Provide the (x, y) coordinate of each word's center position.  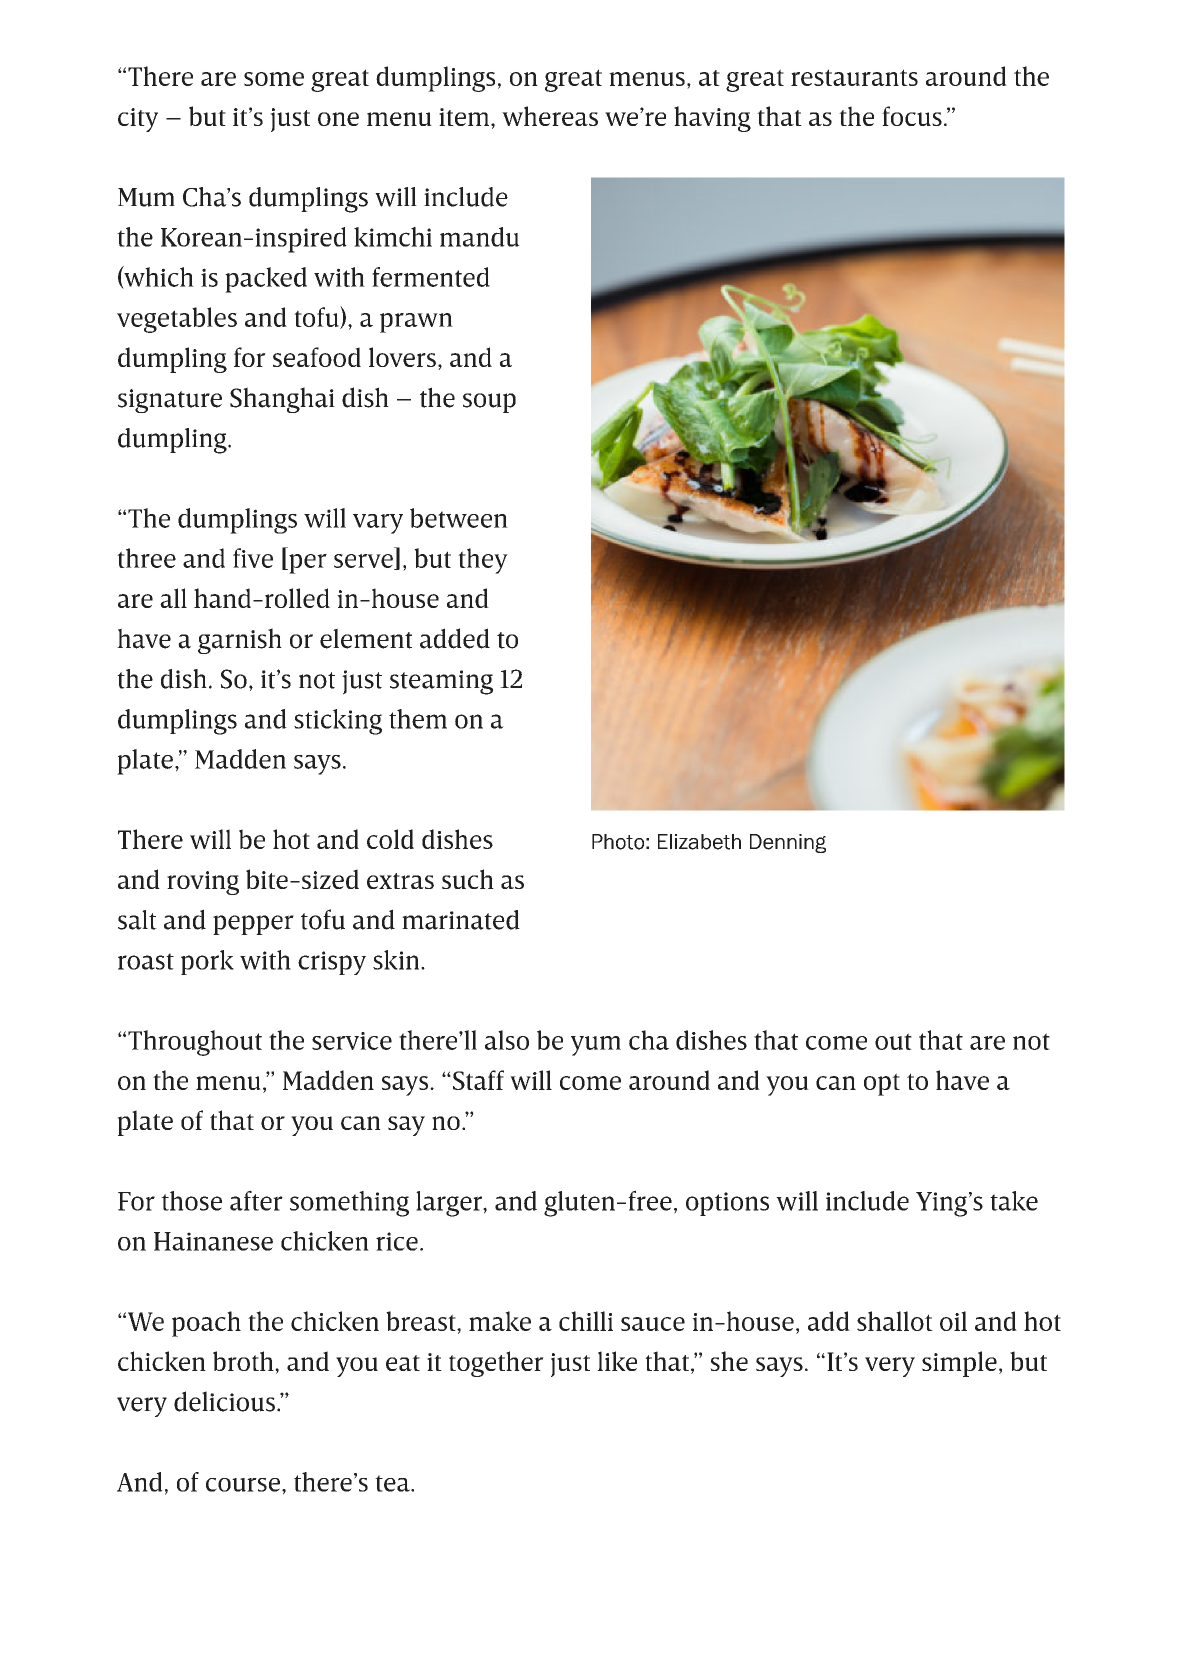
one (338, 119)
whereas (550, 116)
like (617, 1361)
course (243, 1485)
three (146, 558)
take (1014, 1201)
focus (912, 116)
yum (596, 1046)
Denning (788, 843)
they (483, 561)
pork (207, 962)
